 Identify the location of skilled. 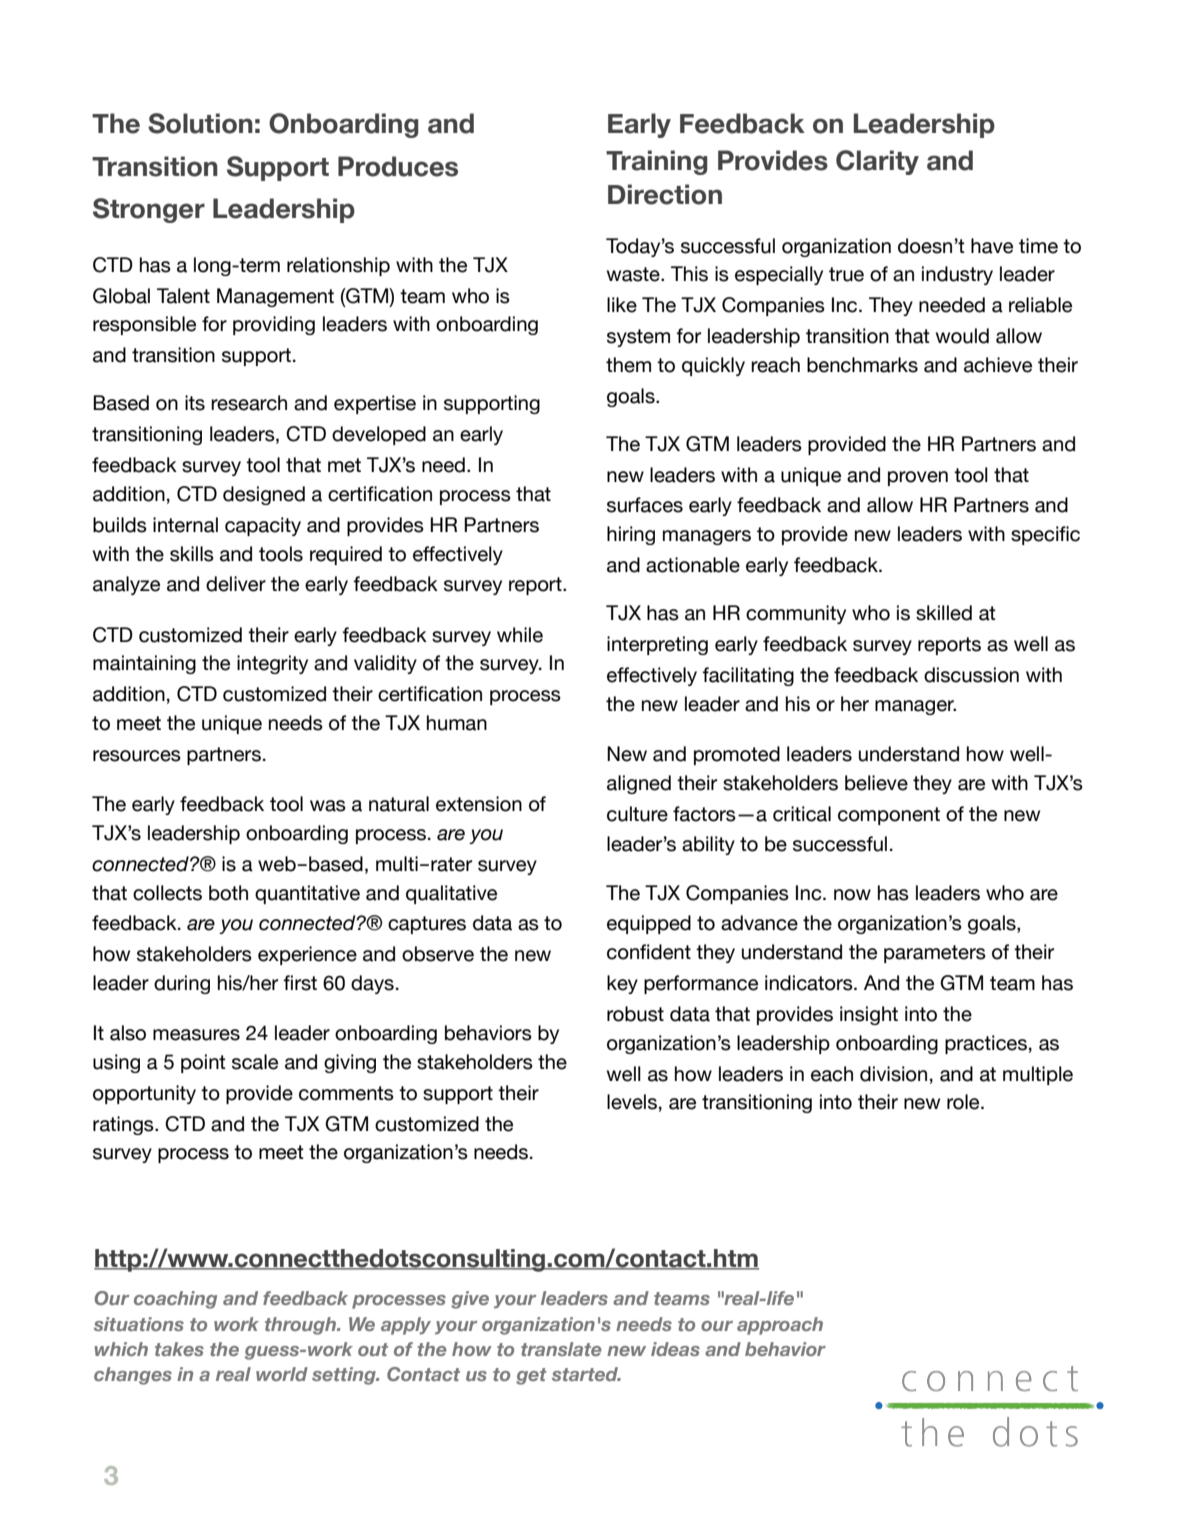
(944, 613).
